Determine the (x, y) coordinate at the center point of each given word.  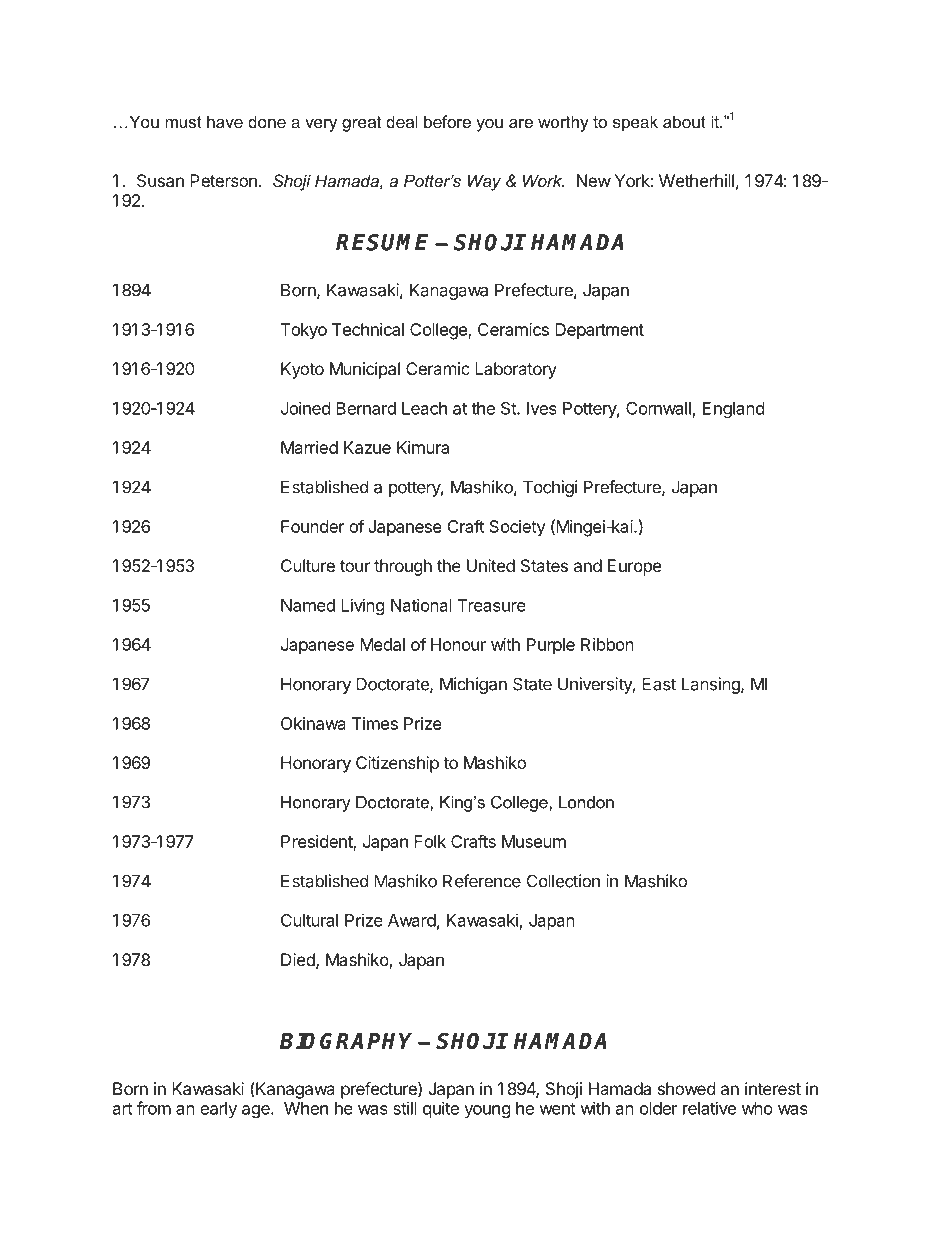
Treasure (492, 605)
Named (308, 605)
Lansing (712, 685)
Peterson (223, 180)
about (684, 121)
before (447, 121)
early (218, 1110)
